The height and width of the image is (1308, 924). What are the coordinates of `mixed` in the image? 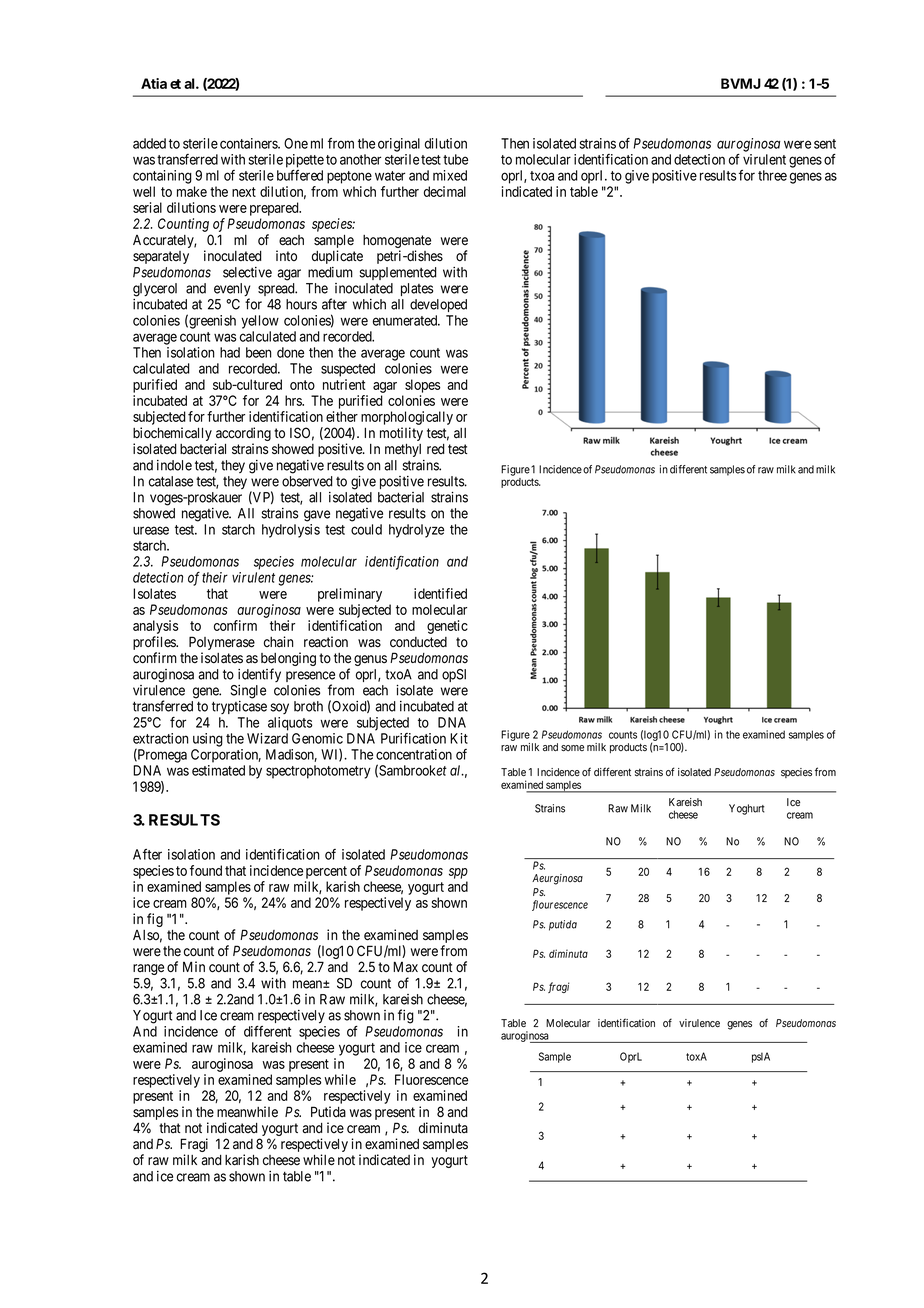 It's located at (450, 175).
